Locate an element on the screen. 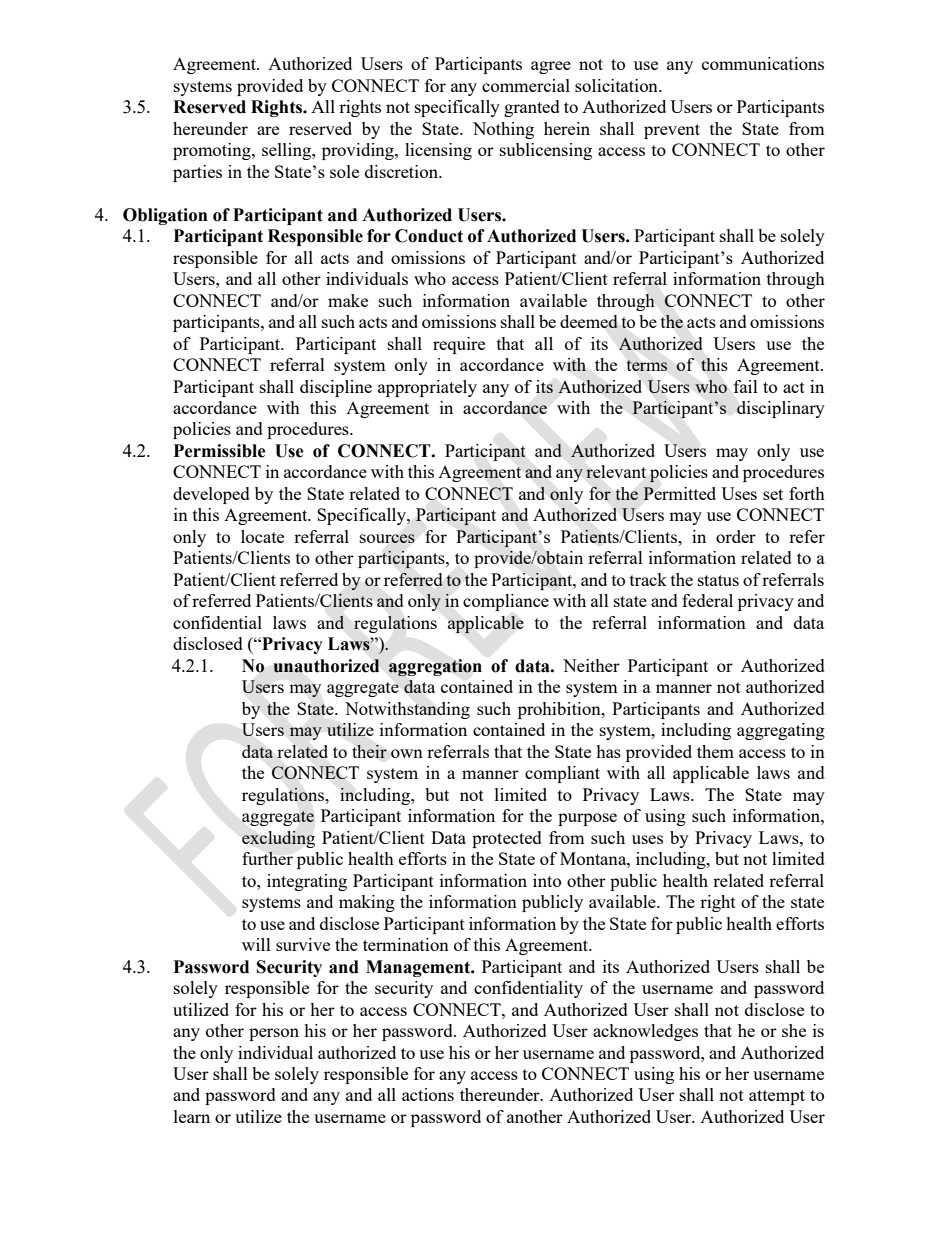 The height and width of the screenshot is (1233, 952). communications is located at coordinates (763, 63).
